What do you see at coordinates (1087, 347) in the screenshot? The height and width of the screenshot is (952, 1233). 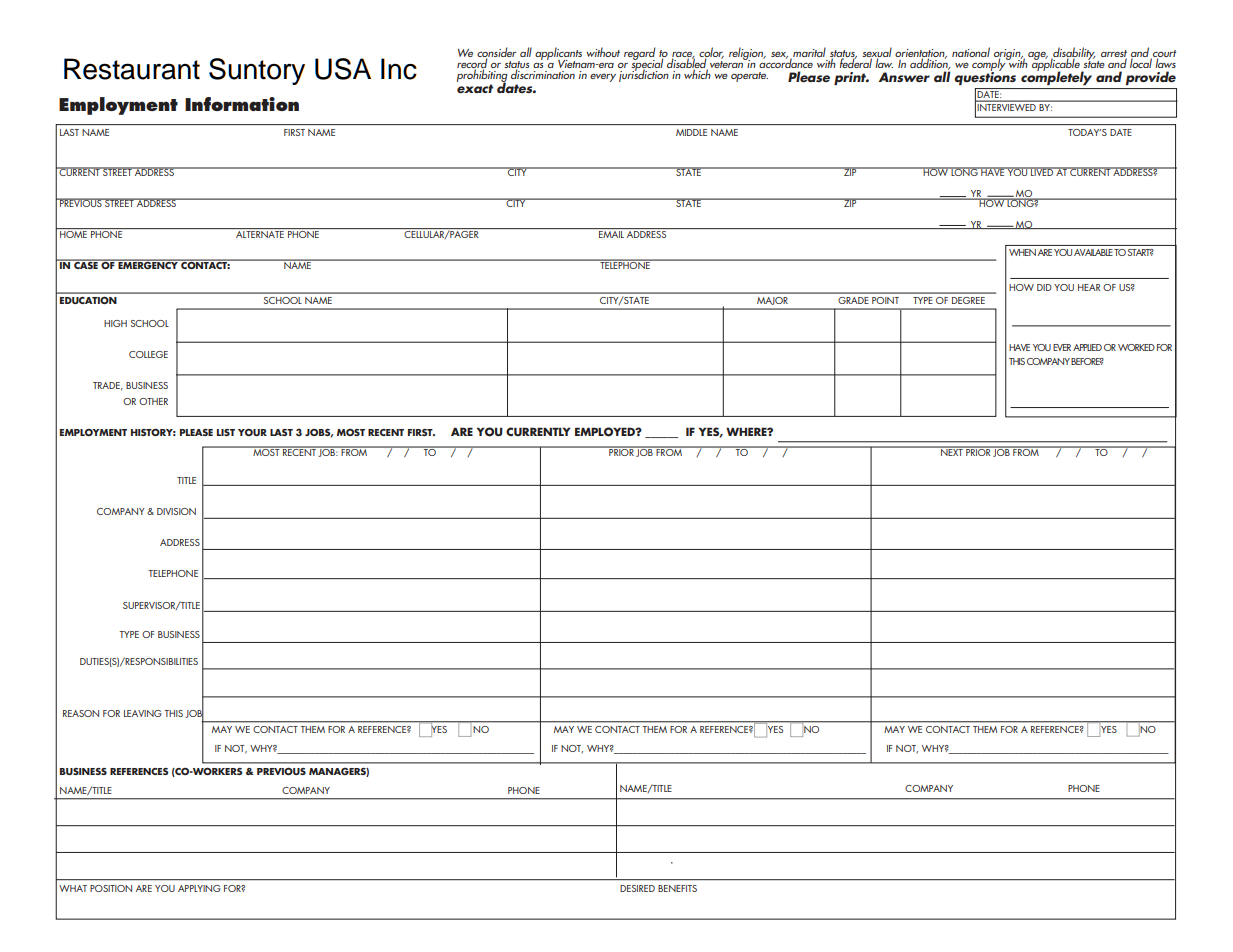 I see `APPLIED` at bounding box center [1087, 347].
